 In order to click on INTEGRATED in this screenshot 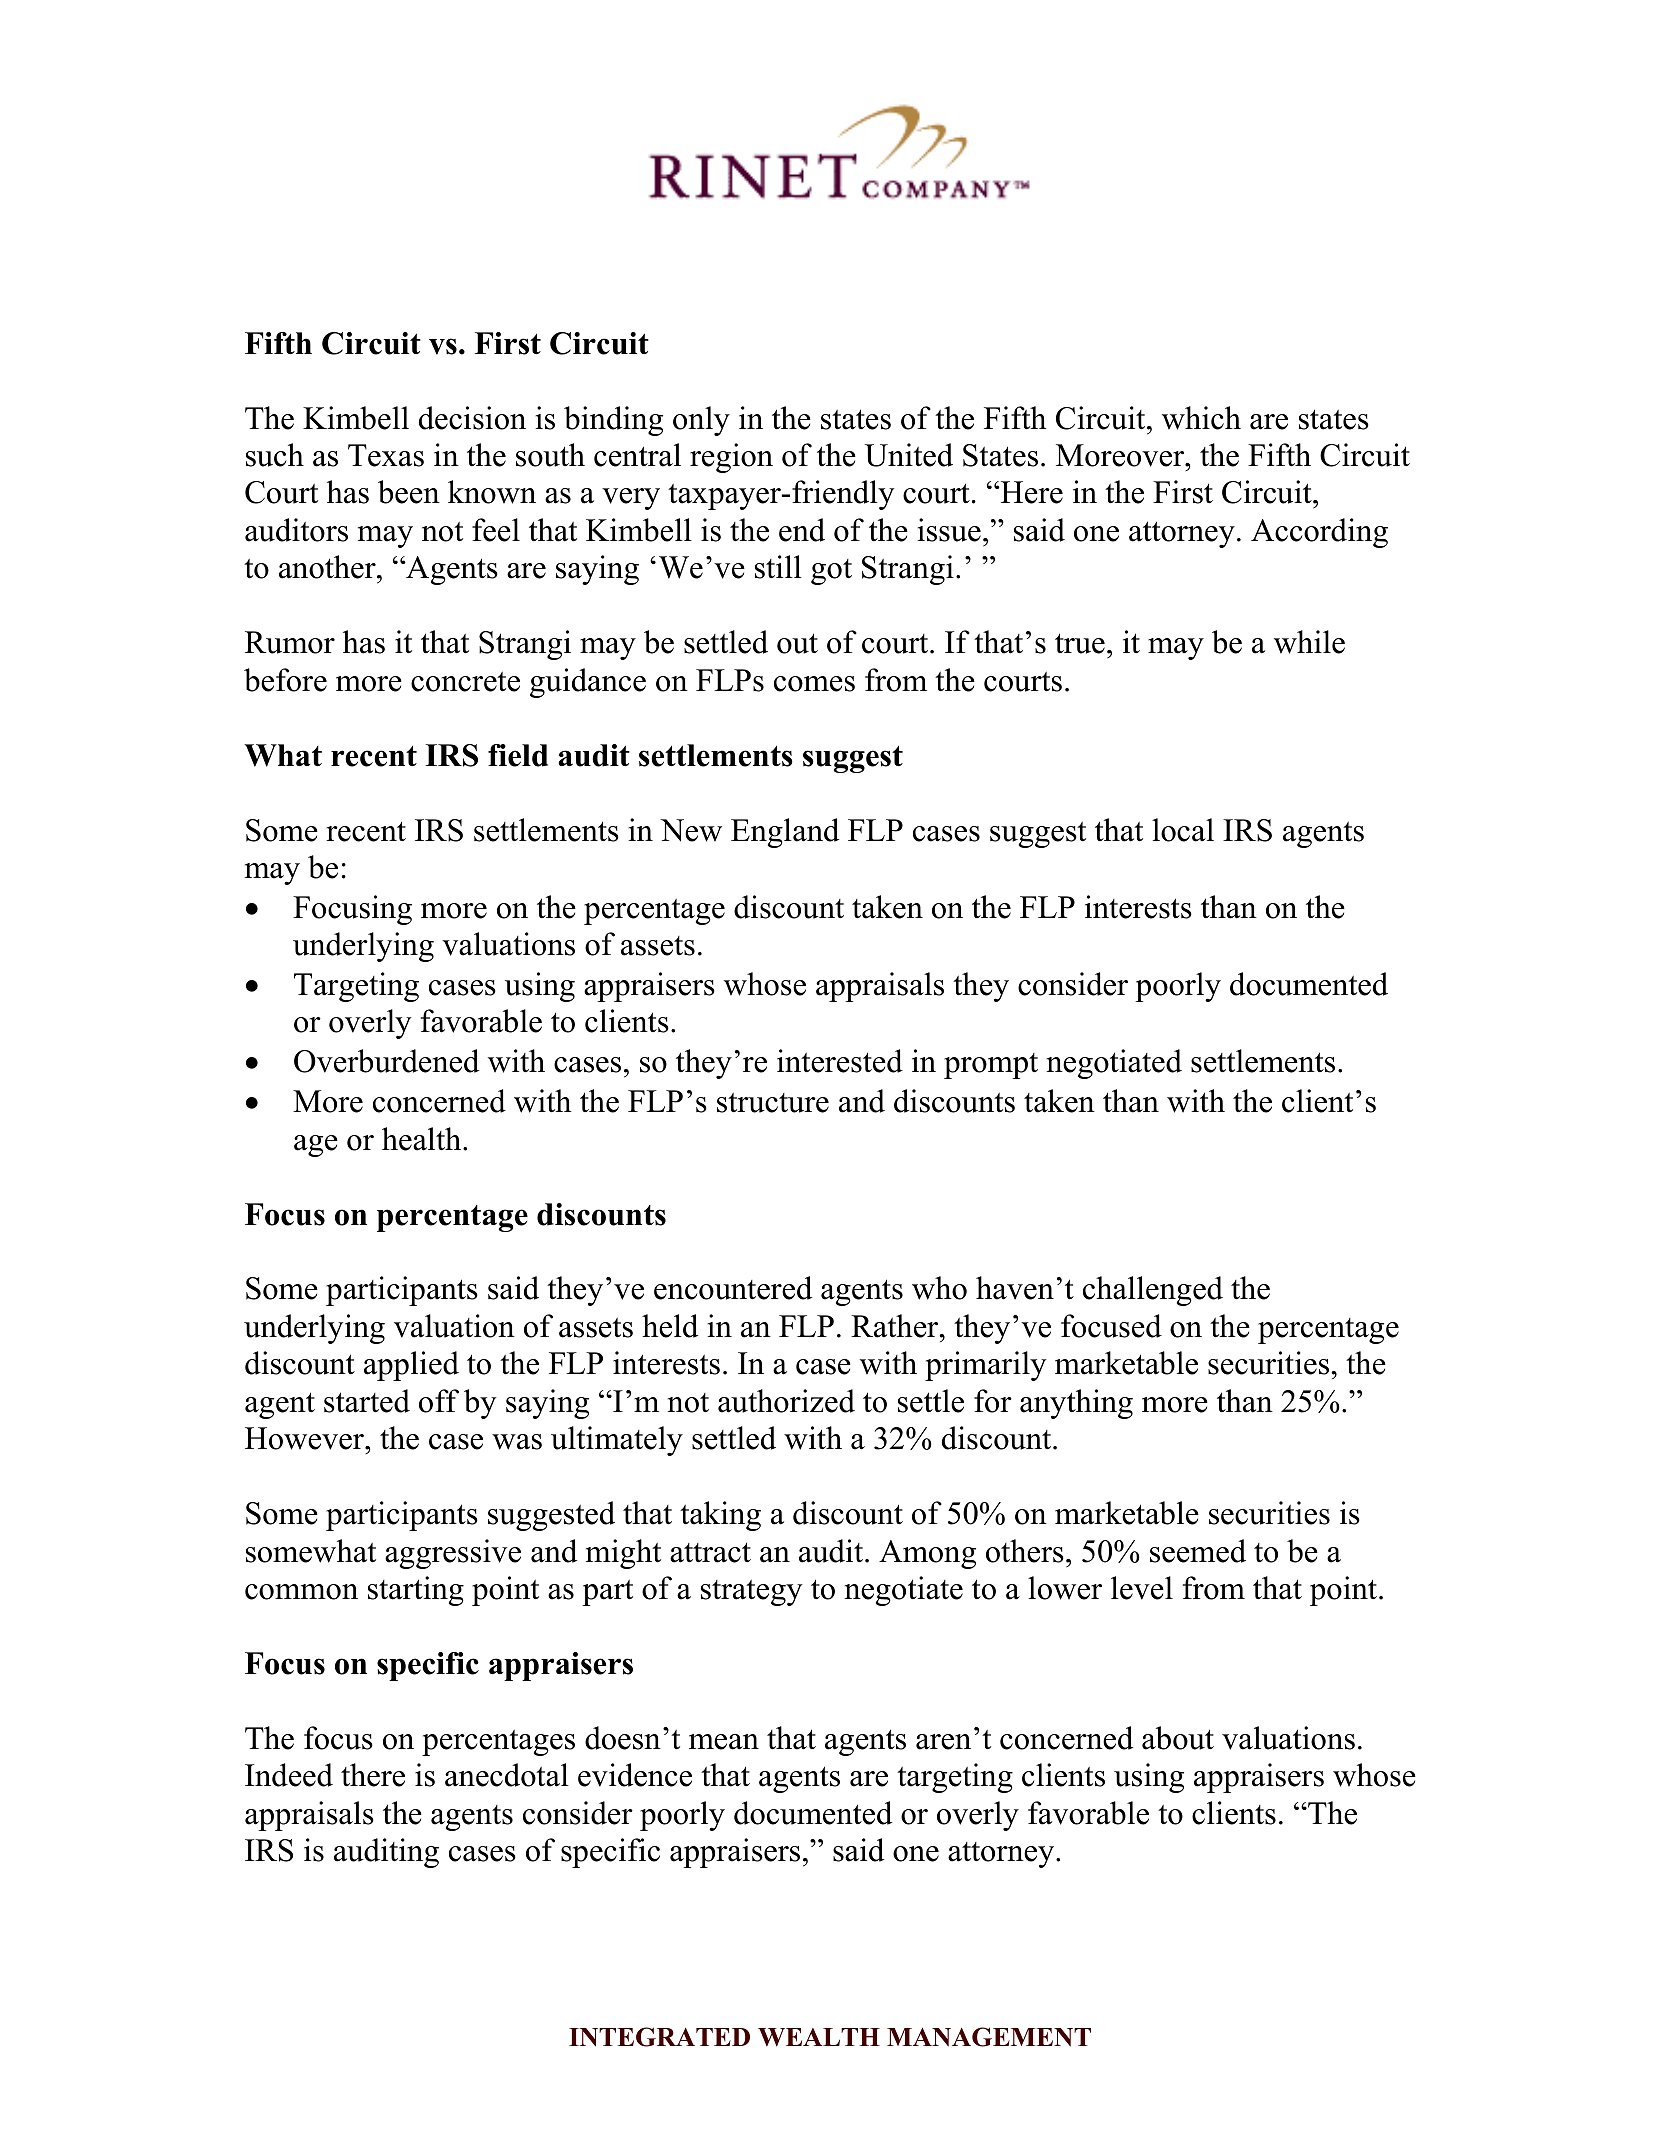, I will do `click(659, 2037)`.
